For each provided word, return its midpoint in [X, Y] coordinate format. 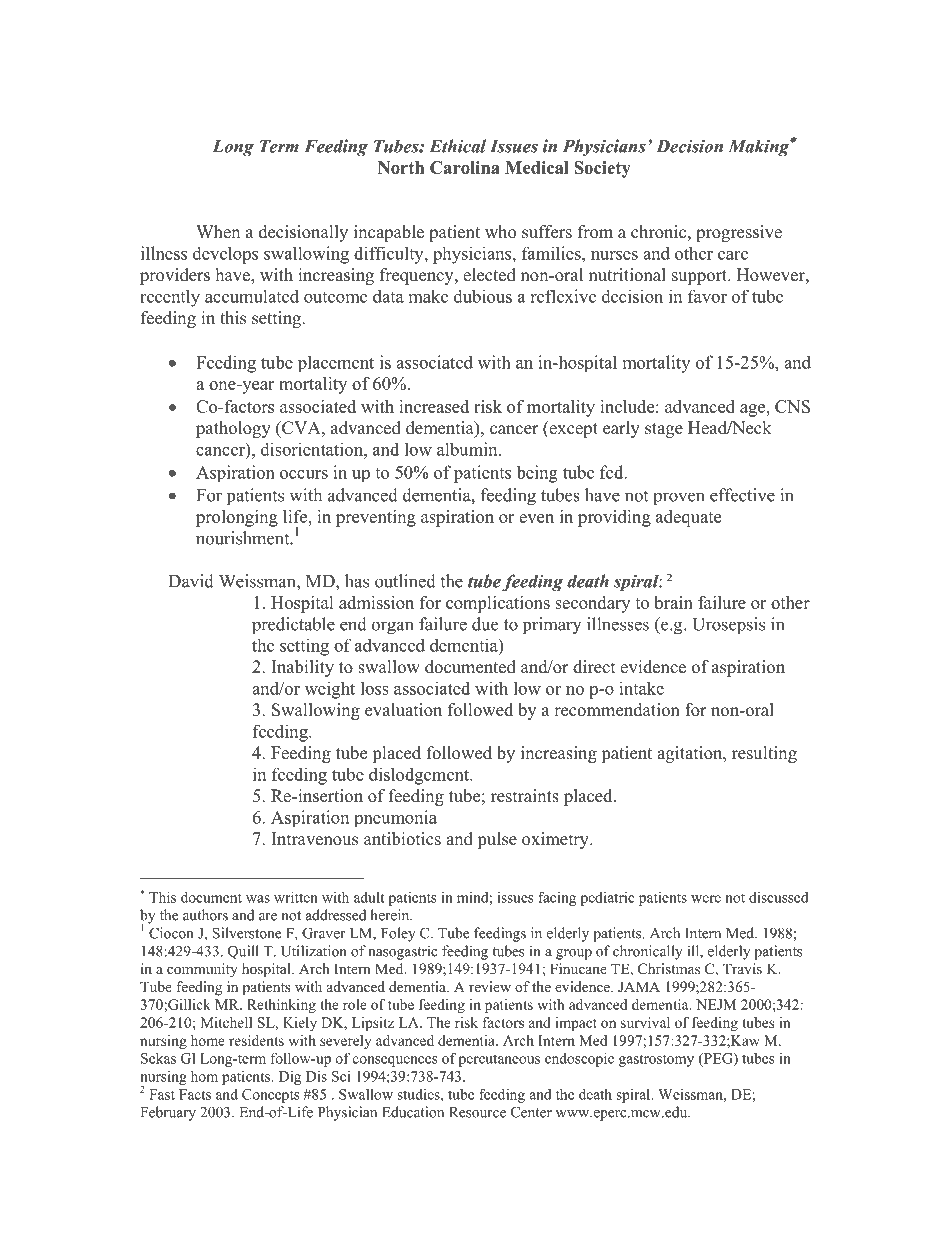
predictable [293, 626]
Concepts [271, 1096]
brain [673, 602]
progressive [739, 233]
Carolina [465, 167]
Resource [477, 1112]
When [218, 232]
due [485, 624]
